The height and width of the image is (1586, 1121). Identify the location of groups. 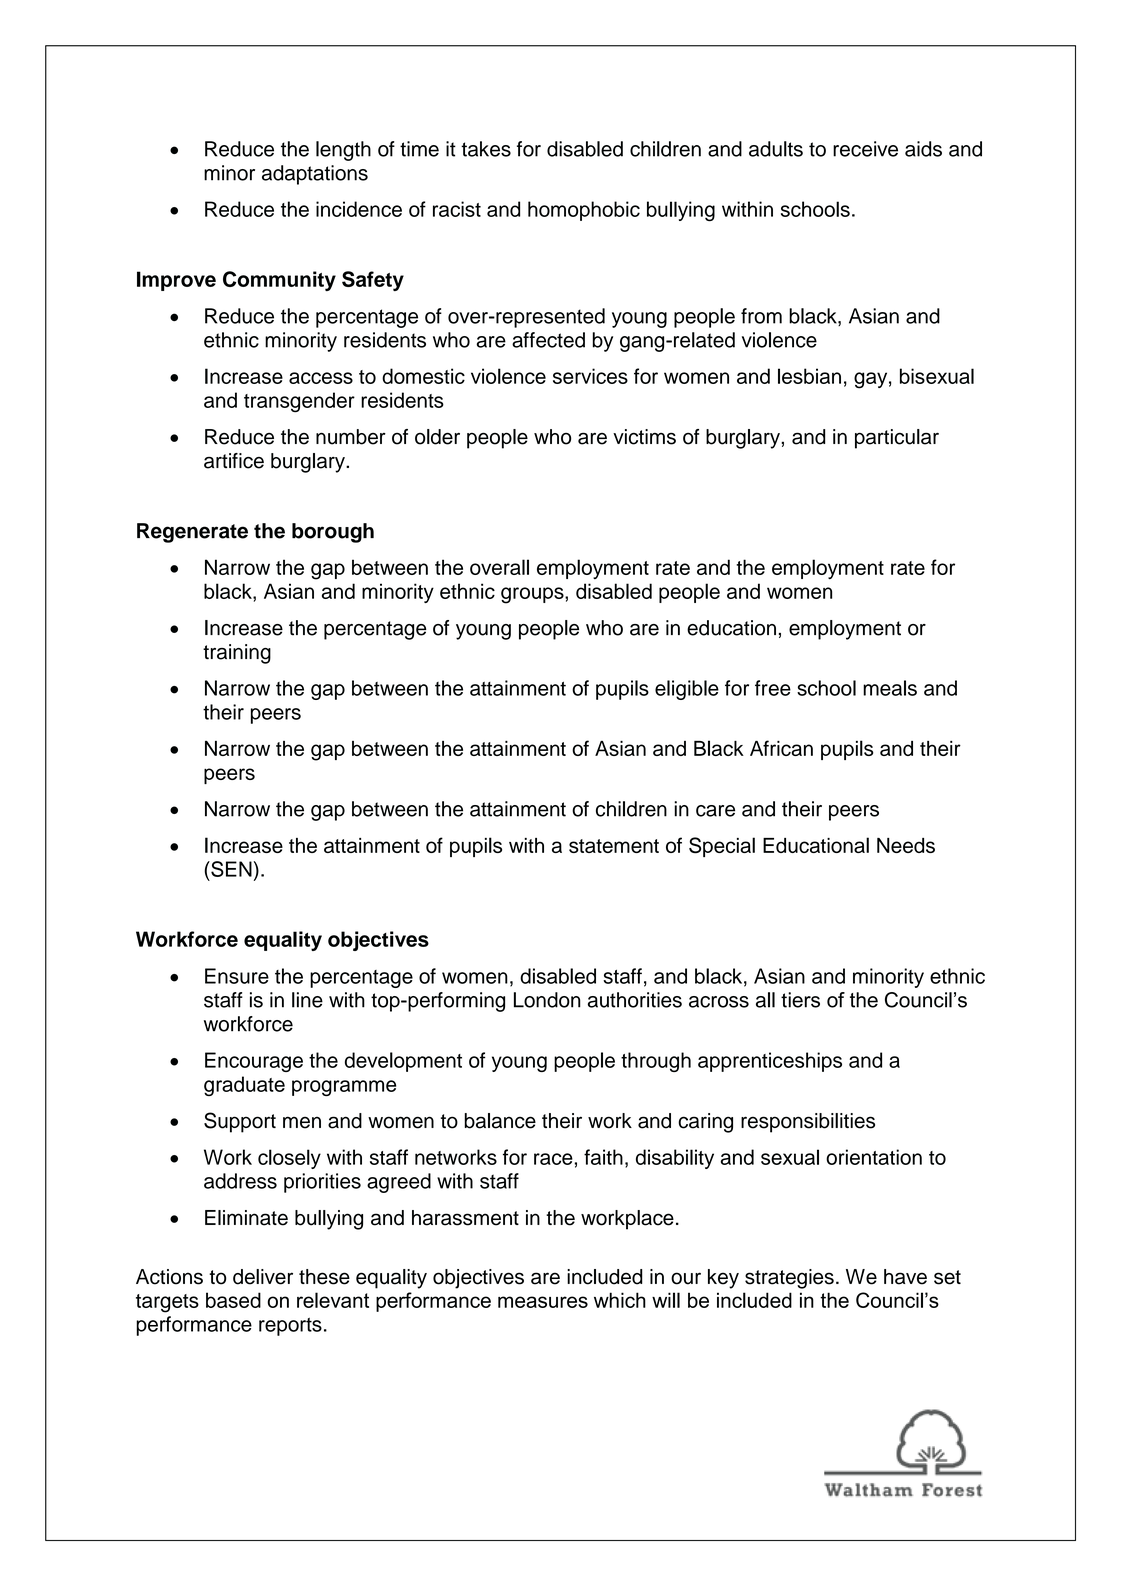
(533, 595).
